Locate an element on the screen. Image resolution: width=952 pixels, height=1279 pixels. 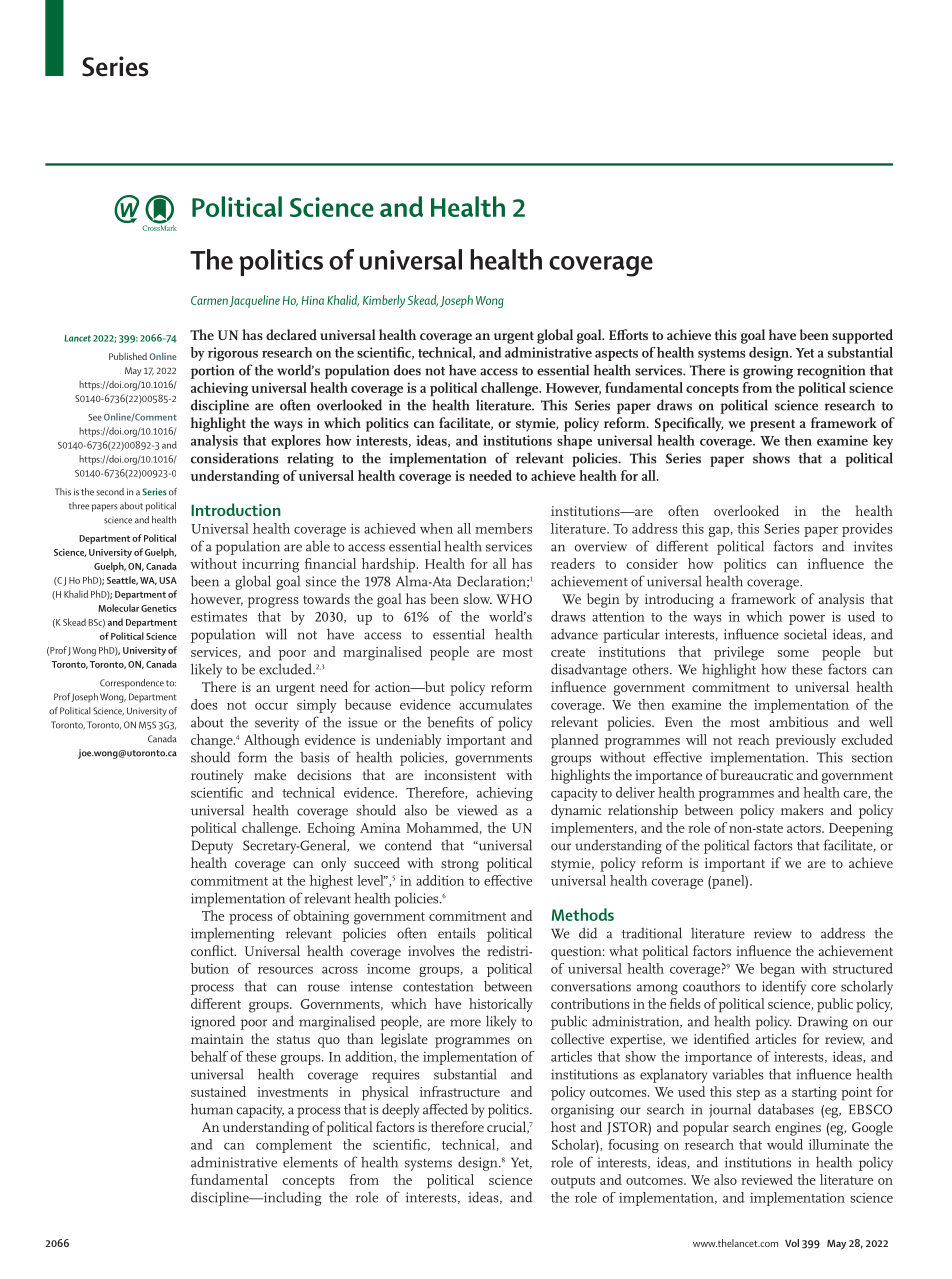
supported is located at coordinates (862, 336).
